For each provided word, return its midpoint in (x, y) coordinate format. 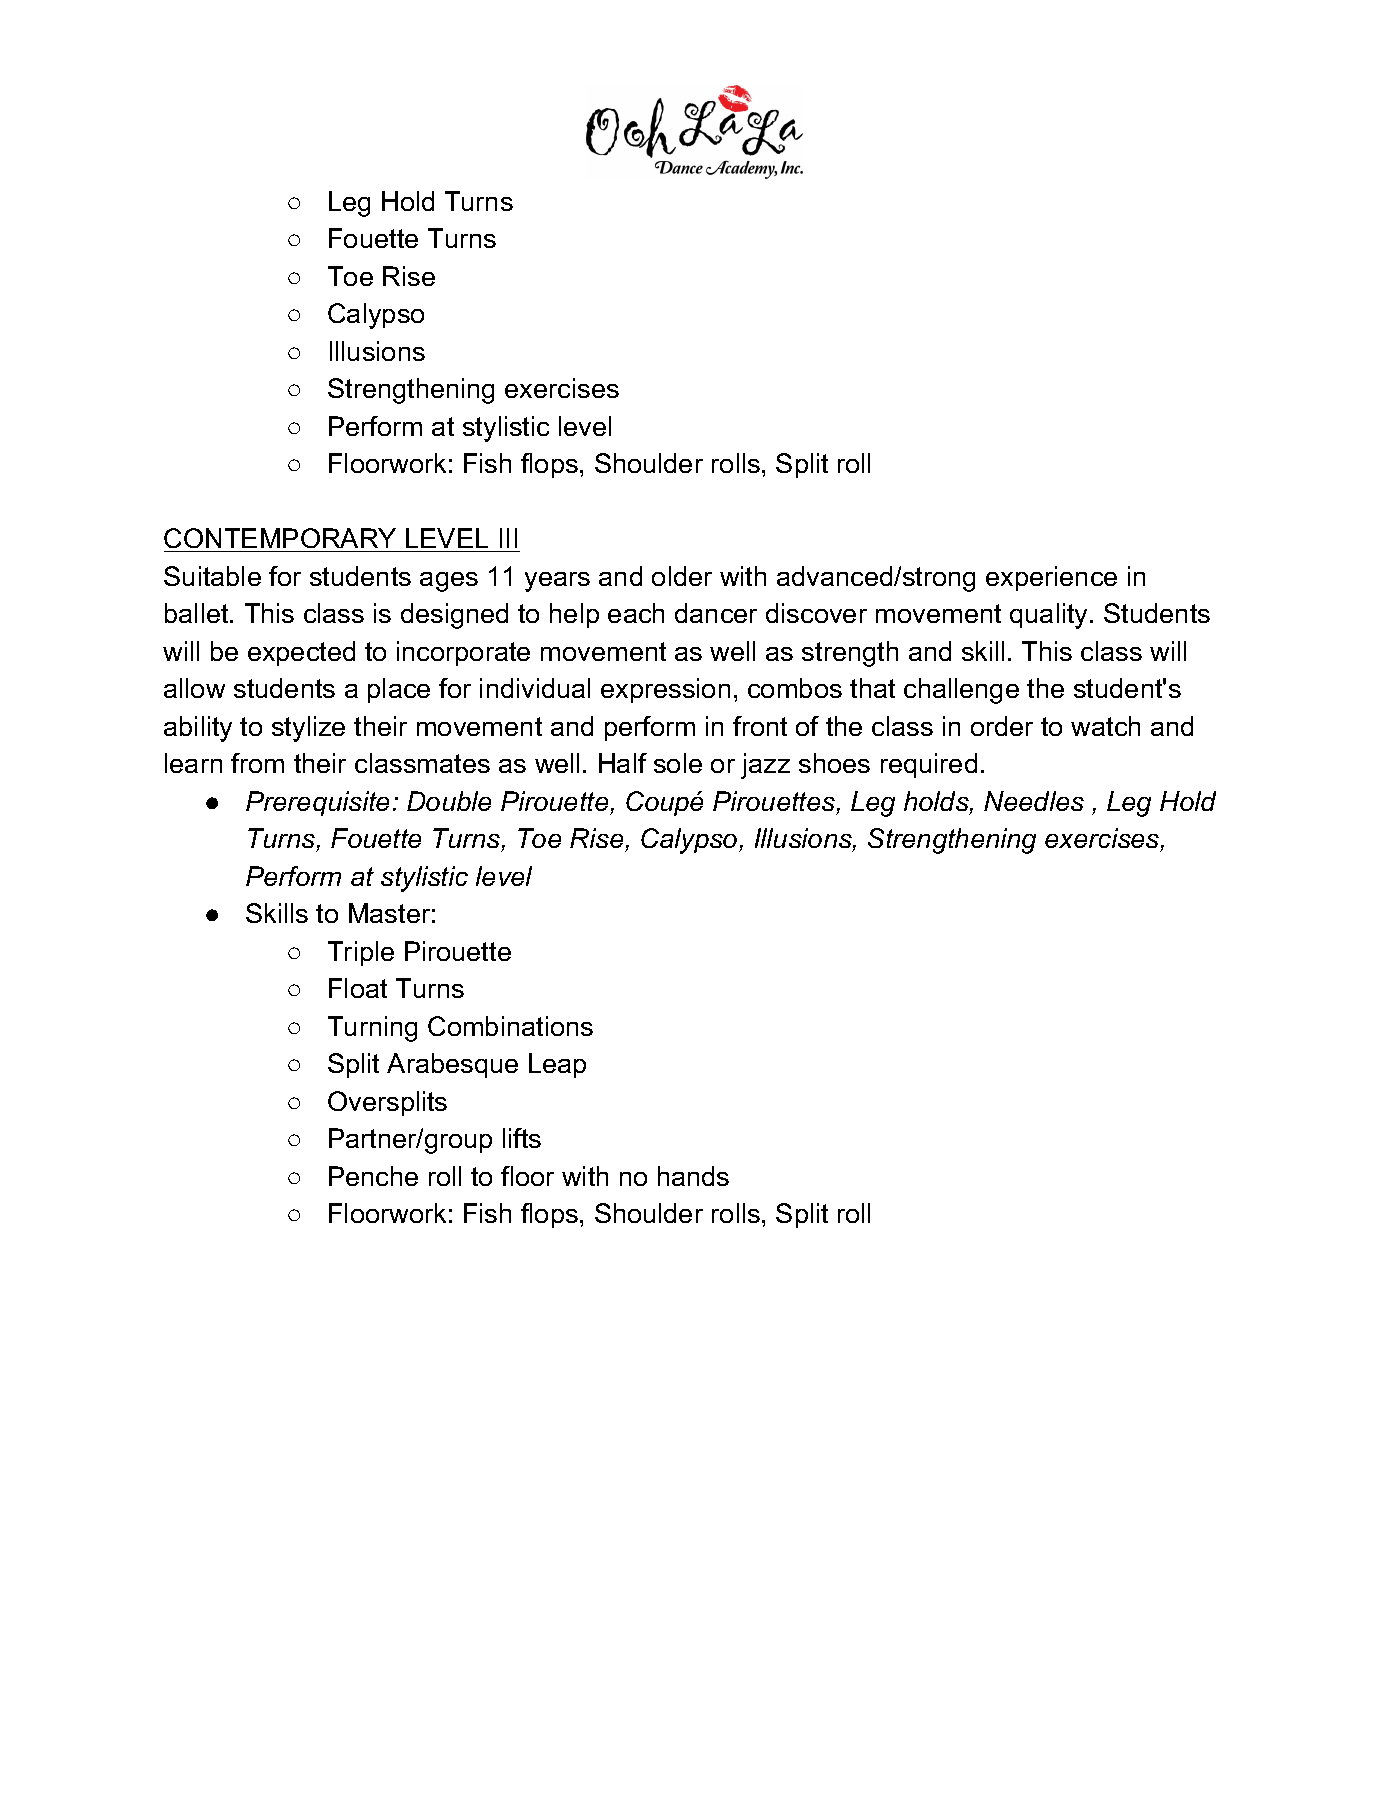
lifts (522, 1138)
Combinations (510, 1026)
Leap (557, 1065)
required (929, 765)
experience (1051, 578)
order (1002, 726)
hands (693, 1176)
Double (449, 801)
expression (665, 690)
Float (358, 988)
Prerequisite (317, 803)
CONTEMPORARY (281, 540)
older (682, 576)
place (399, 690)
